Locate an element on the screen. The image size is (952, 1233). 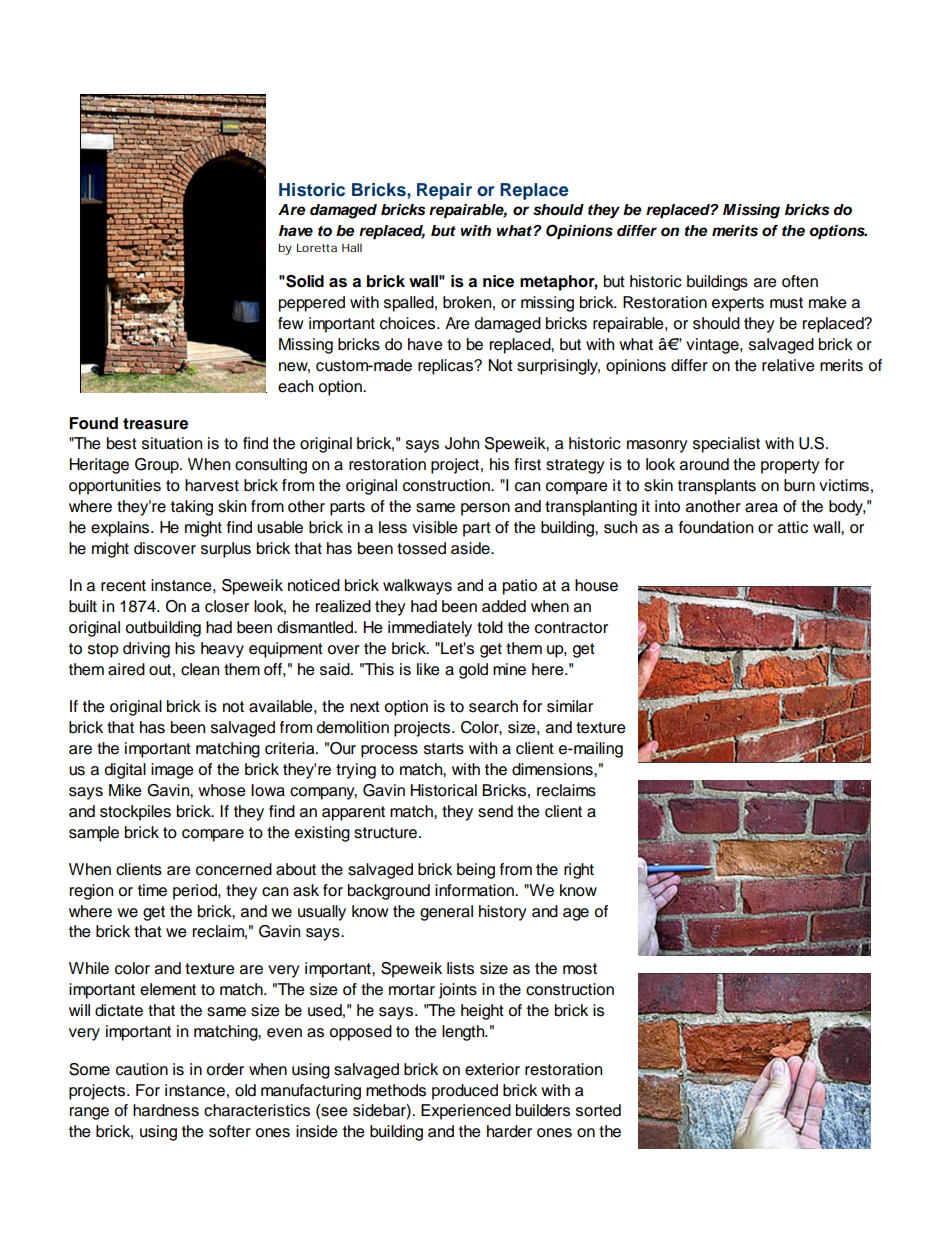
few is located at coordinates (290, 323).
